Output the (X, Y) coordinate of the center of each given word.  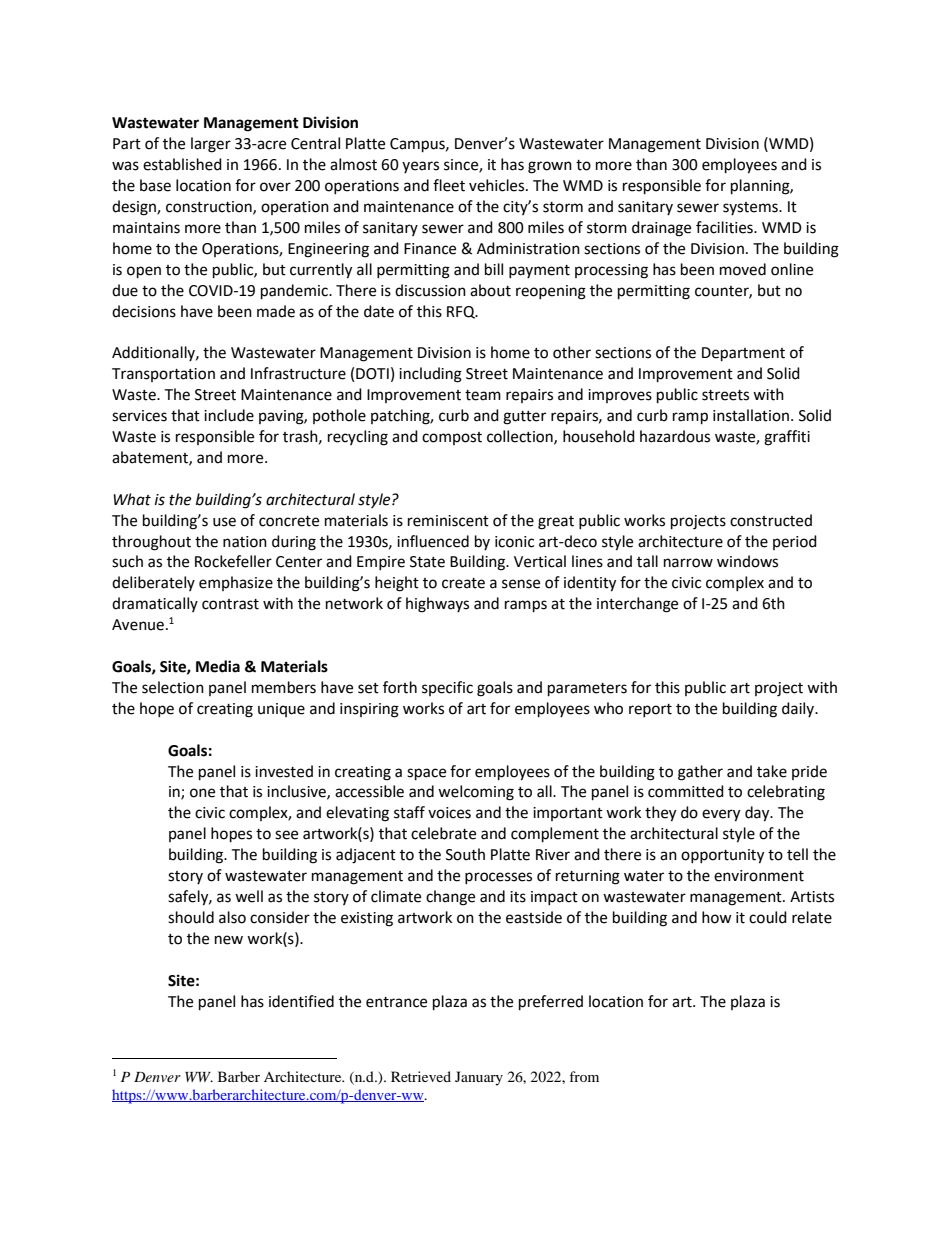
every (721, 815)
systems (751, 208)
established (182, 164)
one (202, 793)
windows (747, 561)
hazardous (675, 436)
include (229, 415)
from (584, 1076)
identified (301, 1001)
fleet (449, 185)
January (479, 1078)
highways (437, 605)
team (483, 395)
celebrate (443, 833)
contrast (230, 604)
